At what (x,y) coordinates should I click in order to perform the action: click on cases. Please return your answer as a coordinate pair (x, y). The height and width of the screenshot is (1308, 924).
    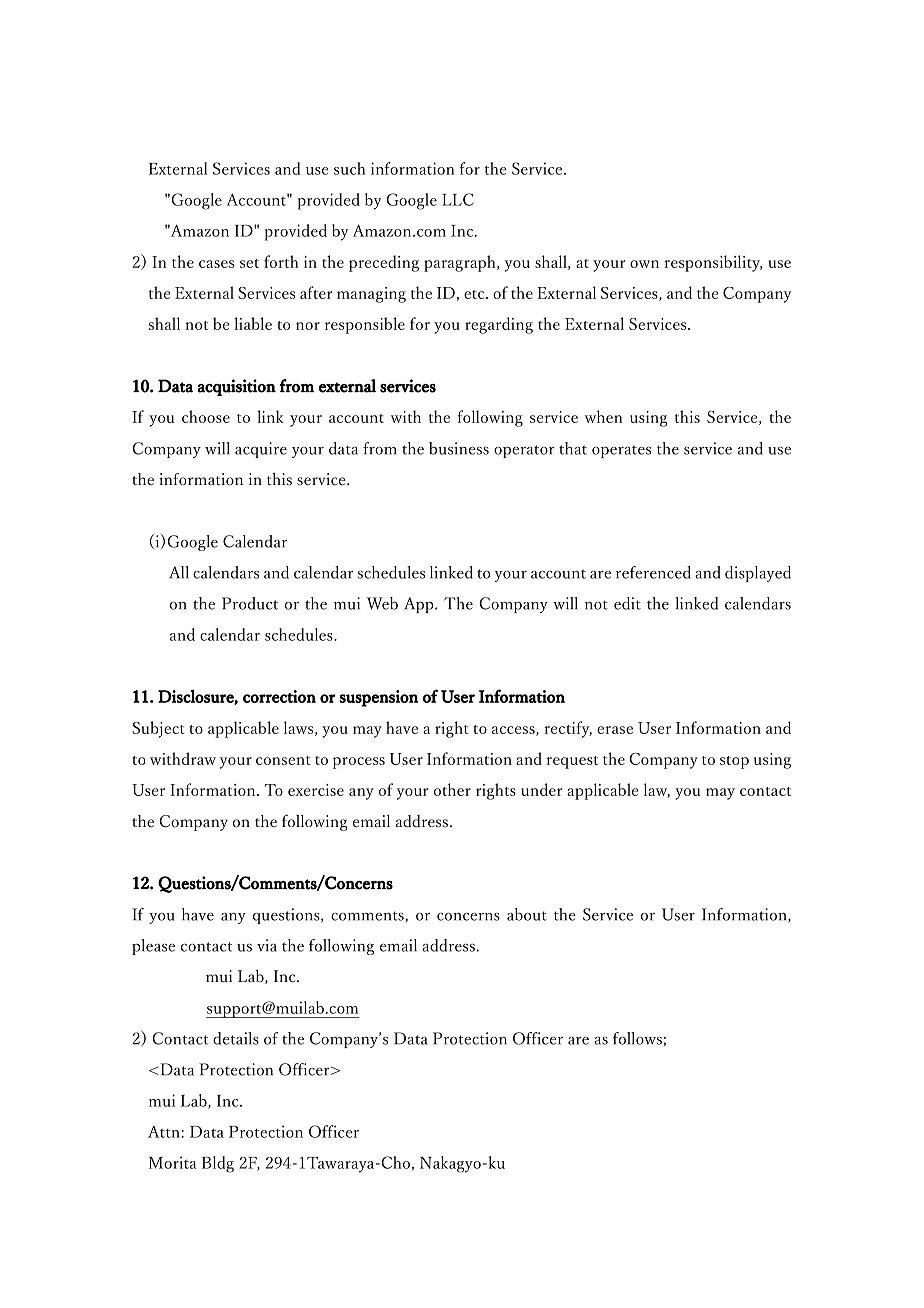
    Looking at the image, I should click on (216, 264).
